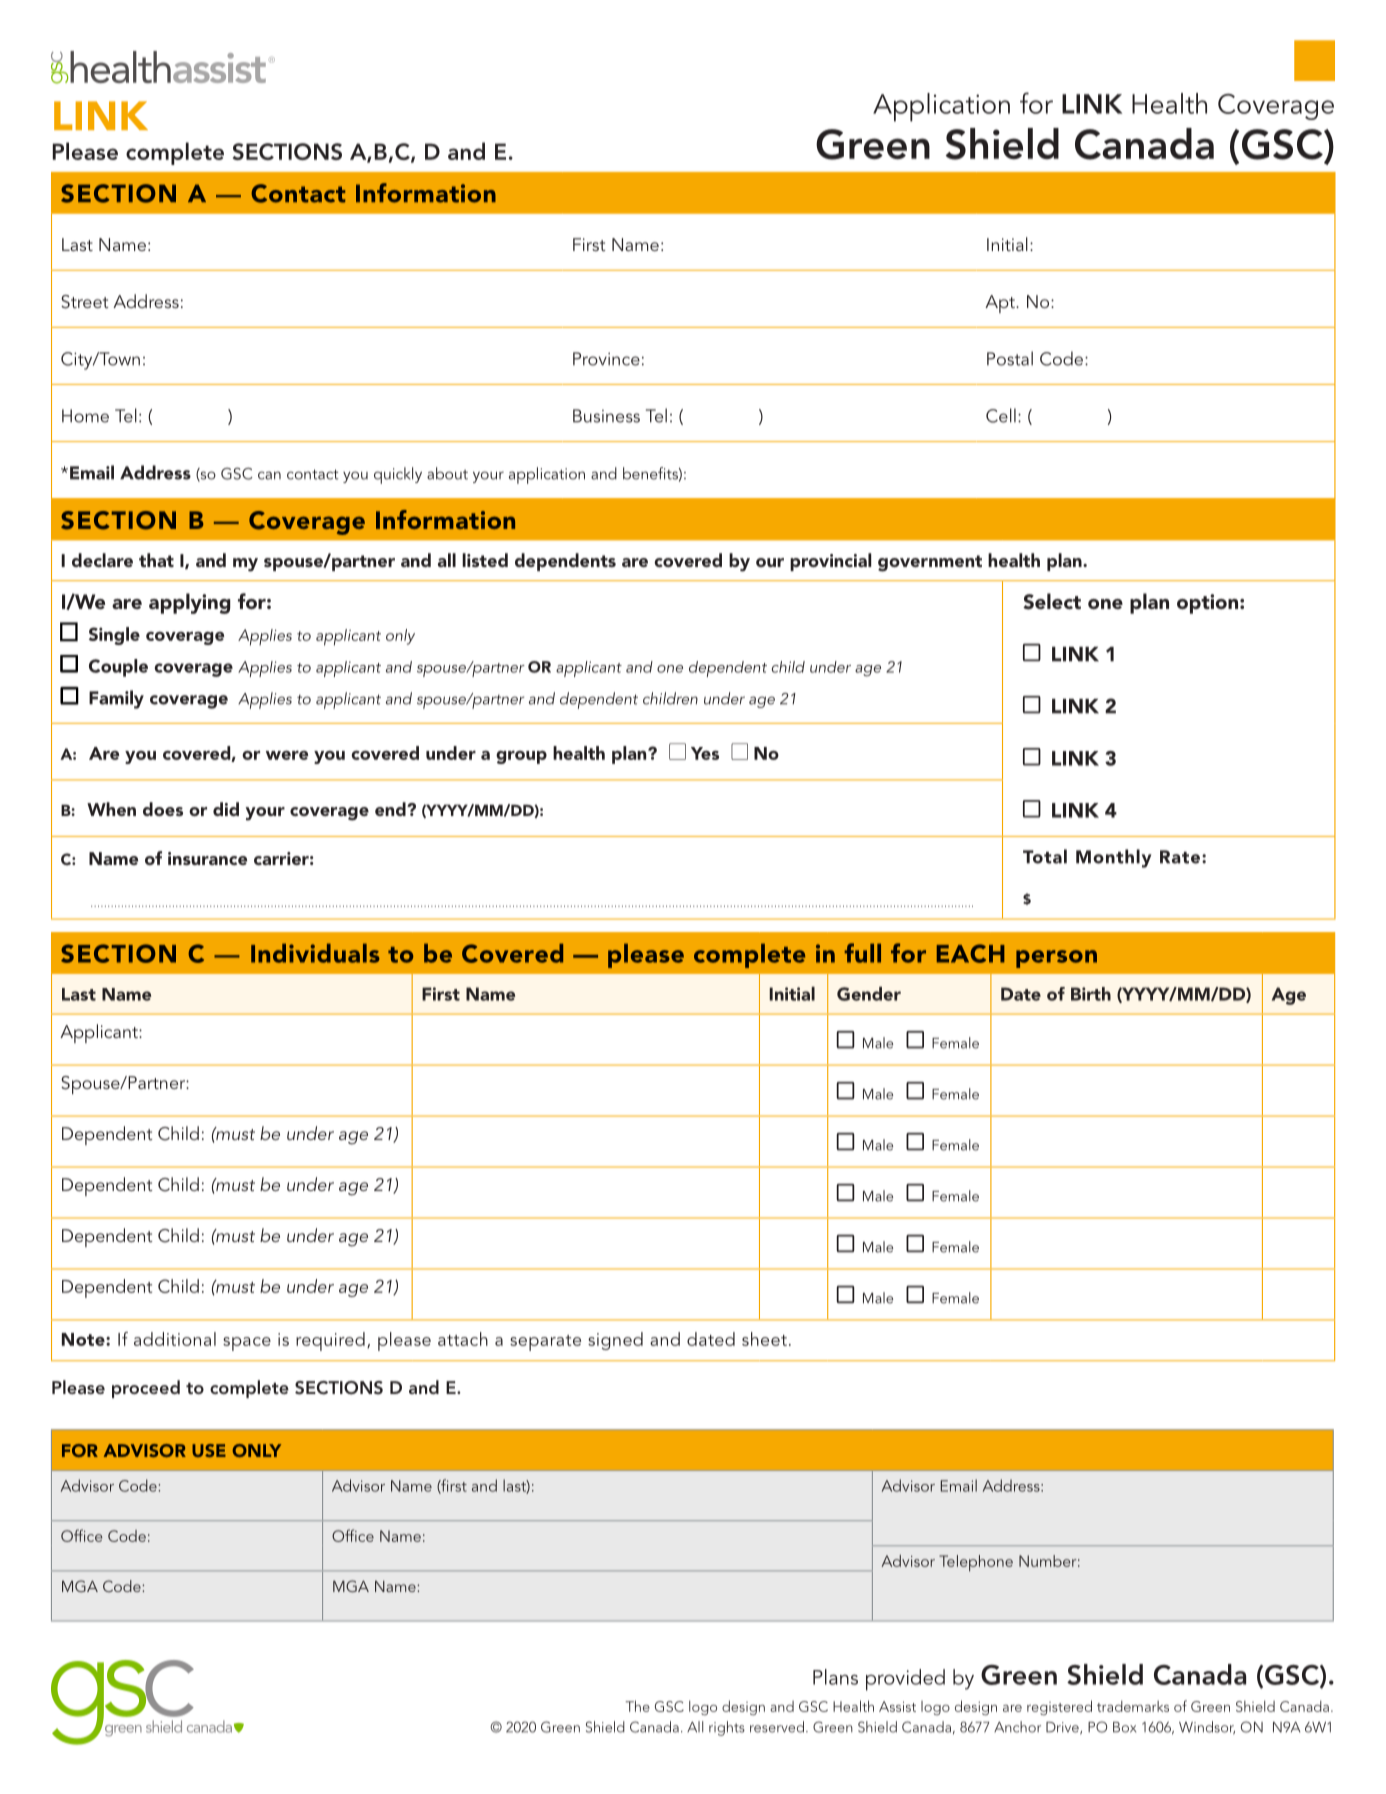 The image size is (1386, 1794). I want to click on signed, so click(615, 1341).
